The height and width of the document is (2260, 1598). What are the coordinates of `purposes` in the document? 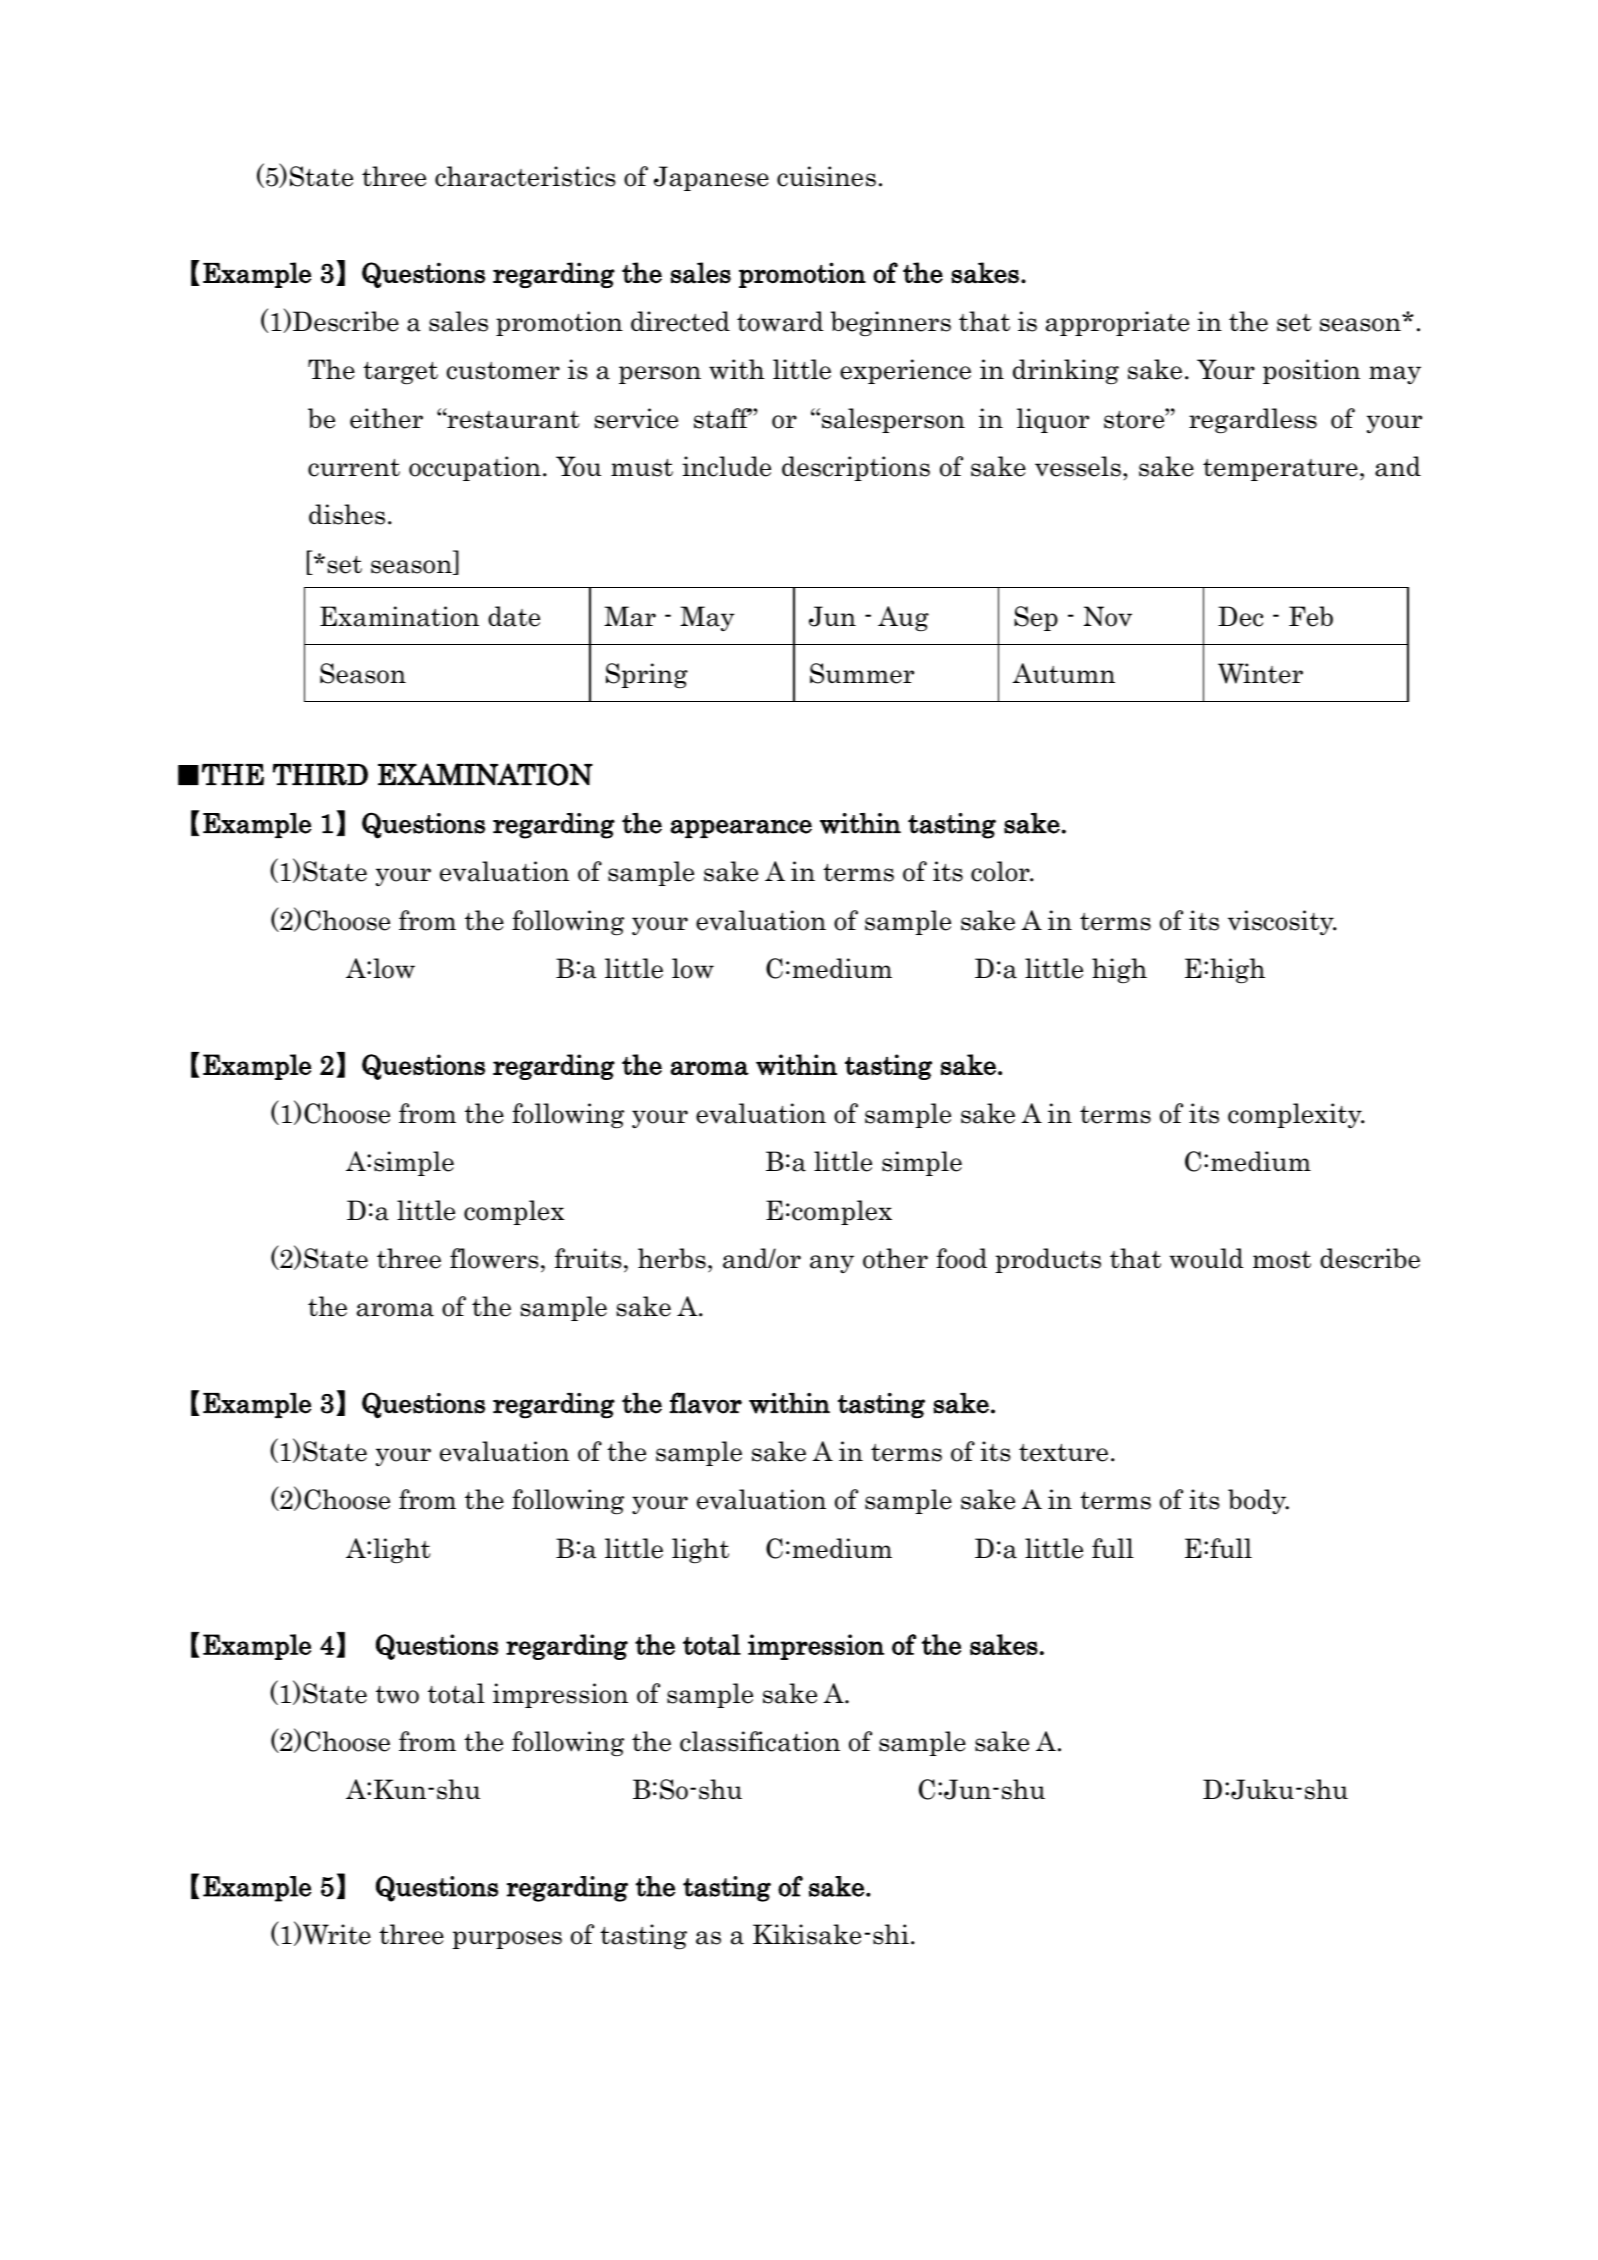 It's located at (507, 1940).
